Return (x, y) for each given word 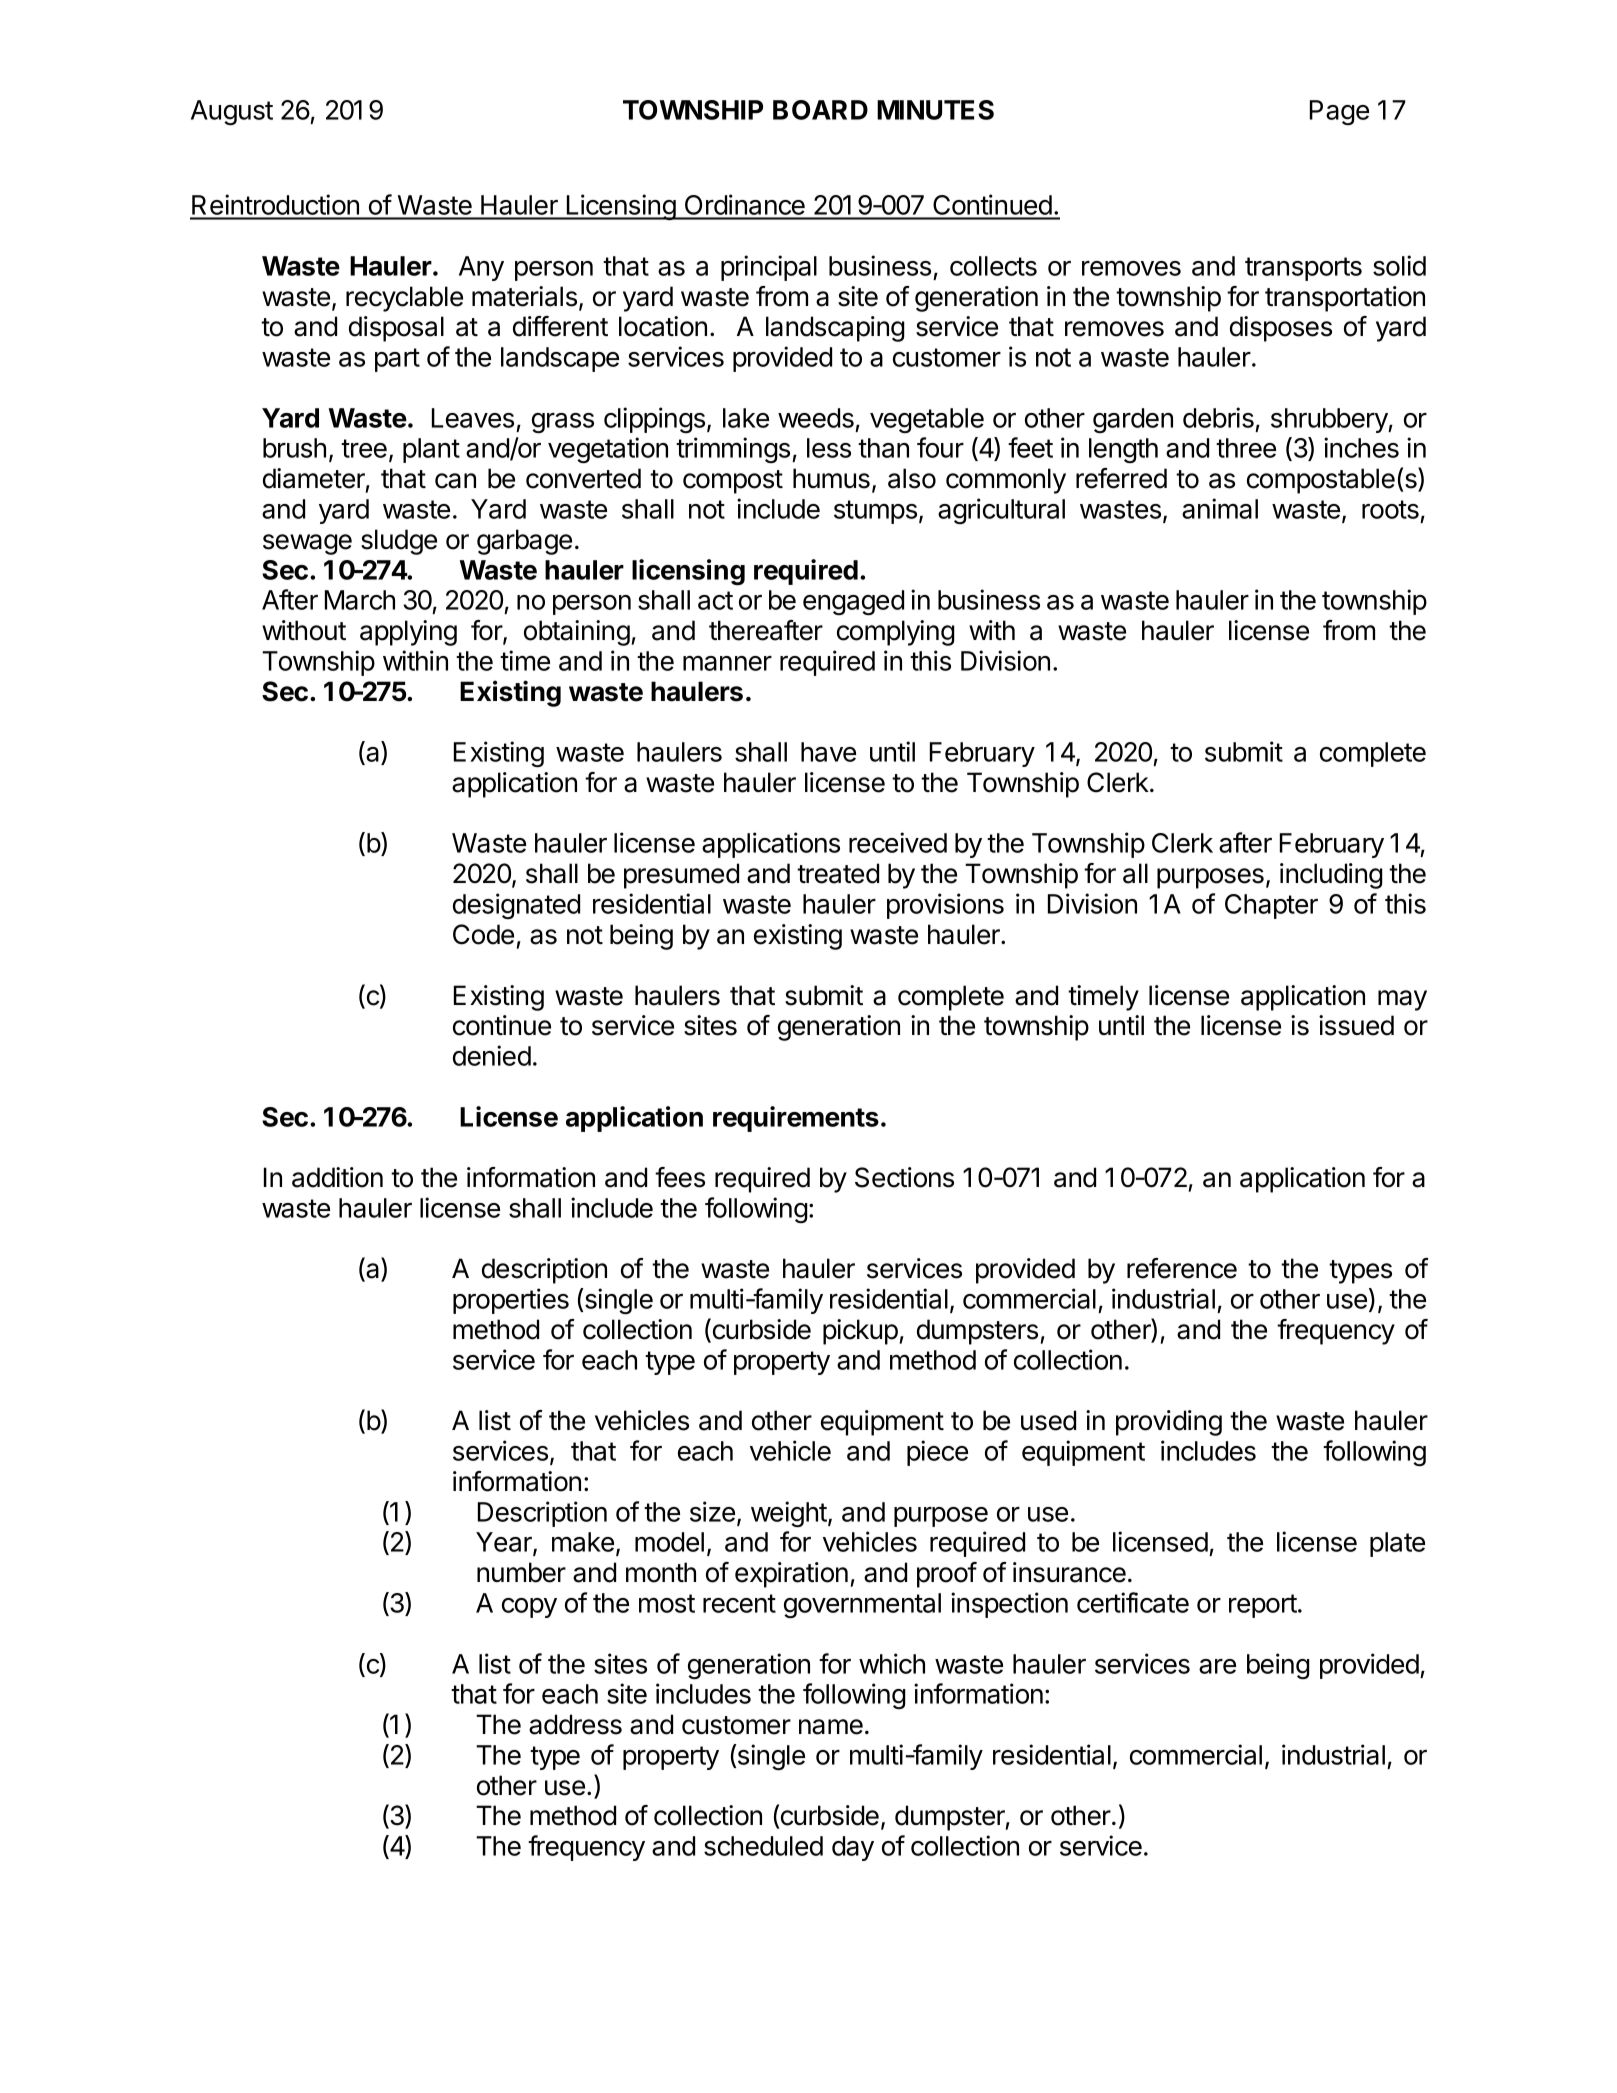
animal (1220, 508)
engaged (853, 603)
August (232, 113)
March (360, 600)
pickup (860, 1332)
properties (511, 1301)
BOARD (820, 110)
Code (483, 934)
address (575, 1724)
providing (1169, 1423)
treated (838, 873)
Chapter (1271, 906)
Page (1339, 112)
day (853, 1848)
